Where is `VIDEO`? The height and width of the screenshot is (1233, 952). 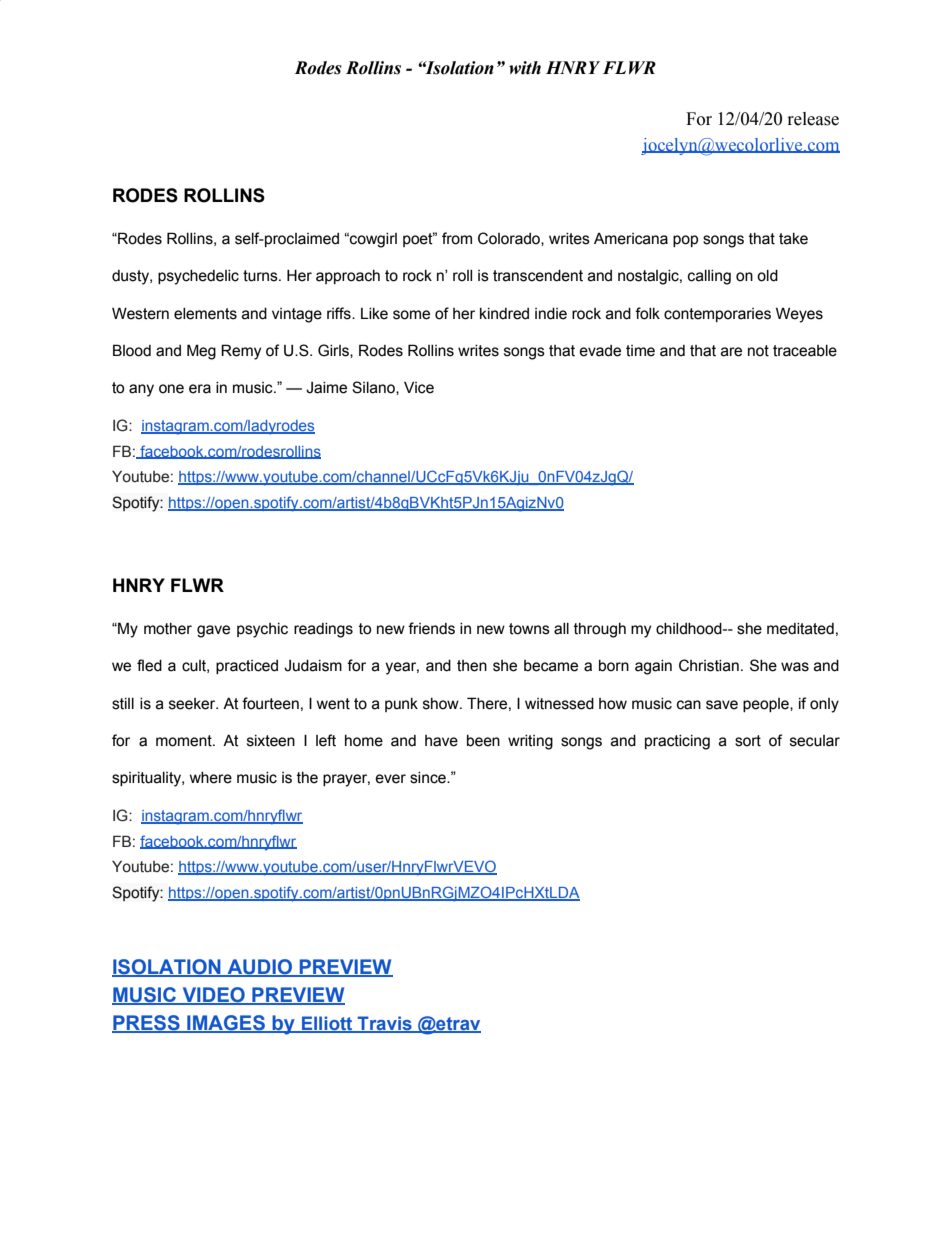
VIDEO is located at coordinates (213, 996).
